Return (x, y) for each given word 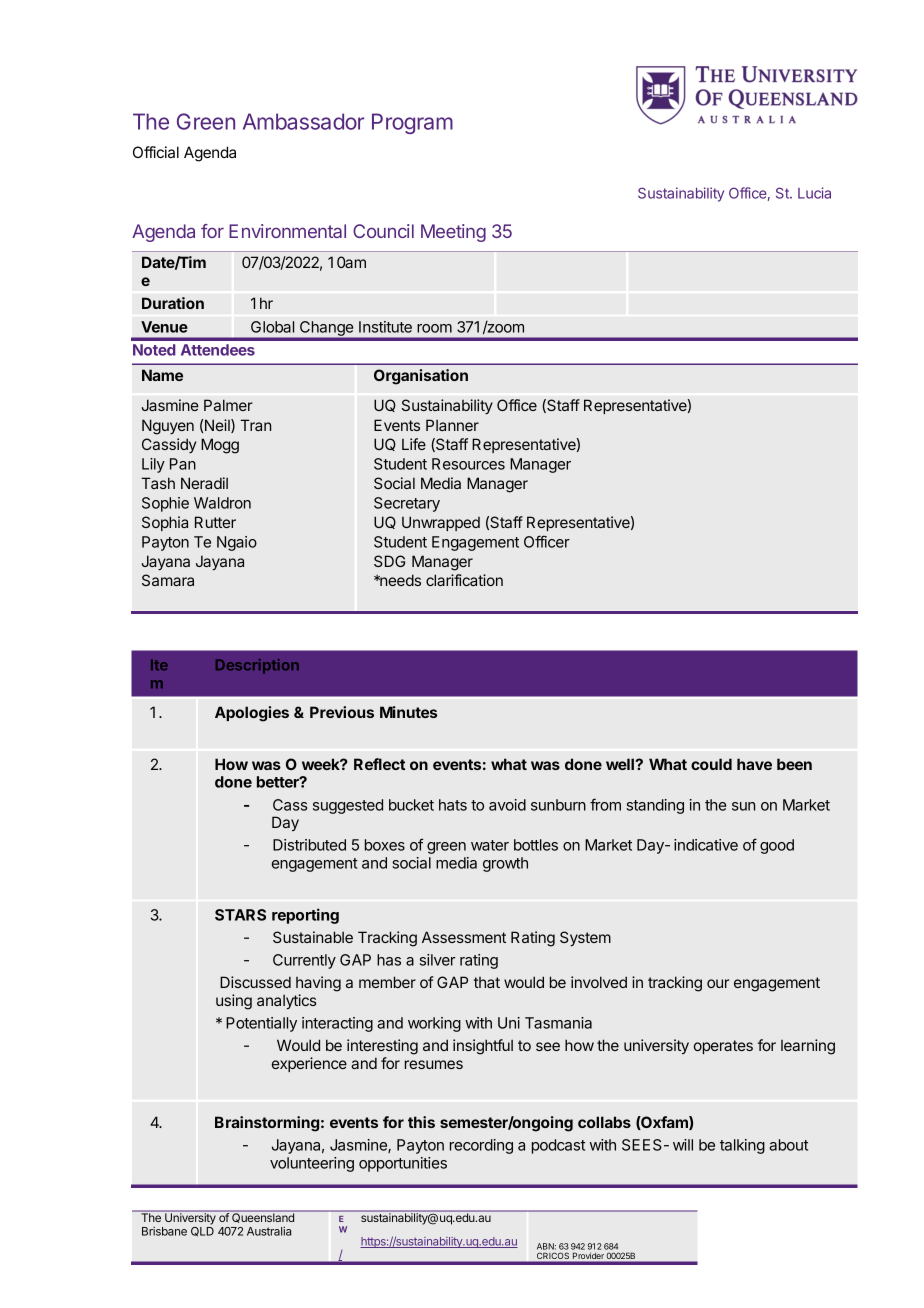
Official (156, 152)
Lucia (814, 193)
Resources (468, 464)
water (490, 845)
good (777, 846)
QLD (202, 1232)
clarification (464, 580)
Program (412, 123)
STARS (240, 915)
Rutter (215, 522)
